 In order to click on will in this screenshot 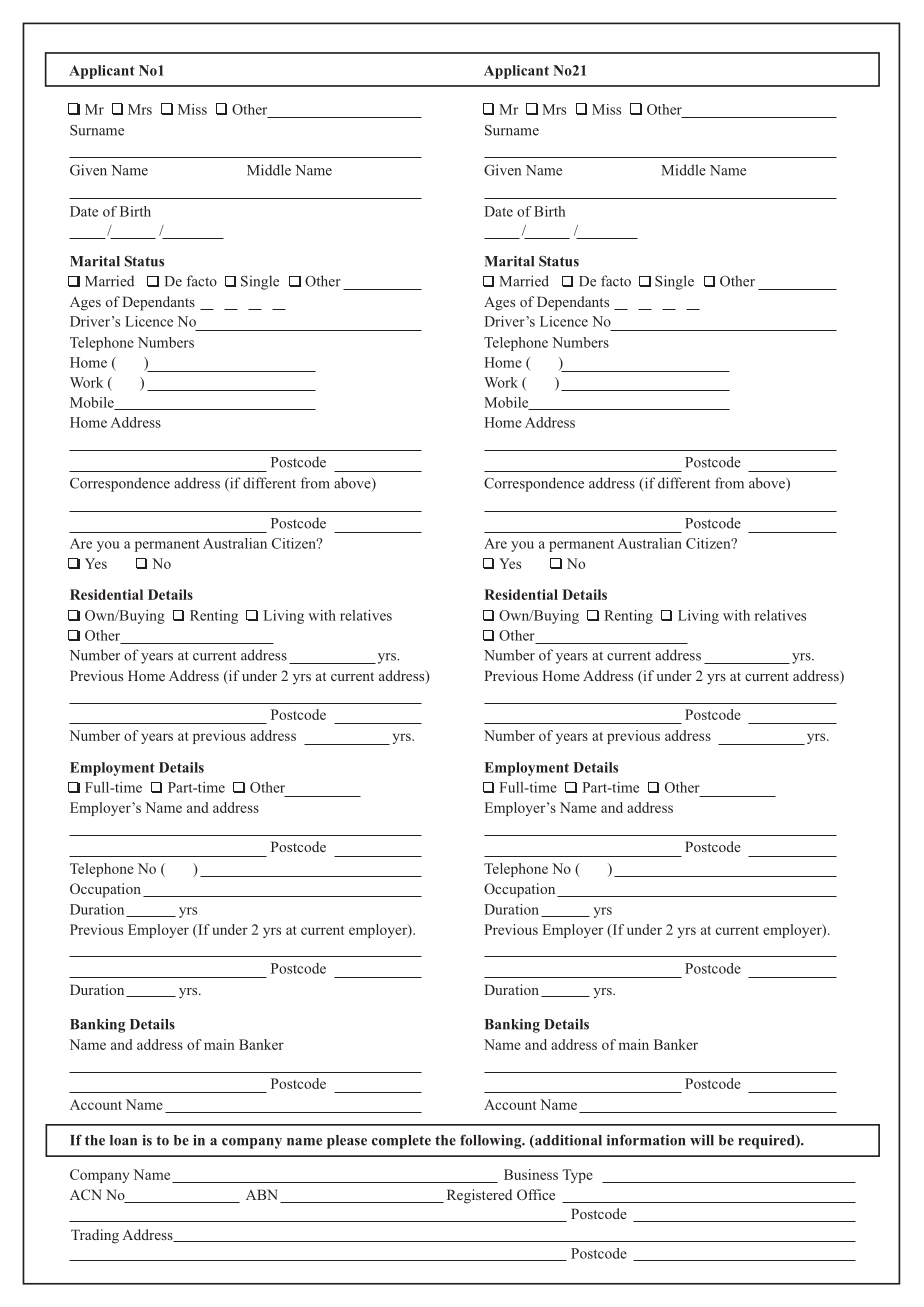, I will do `click(702, 1140)`.
